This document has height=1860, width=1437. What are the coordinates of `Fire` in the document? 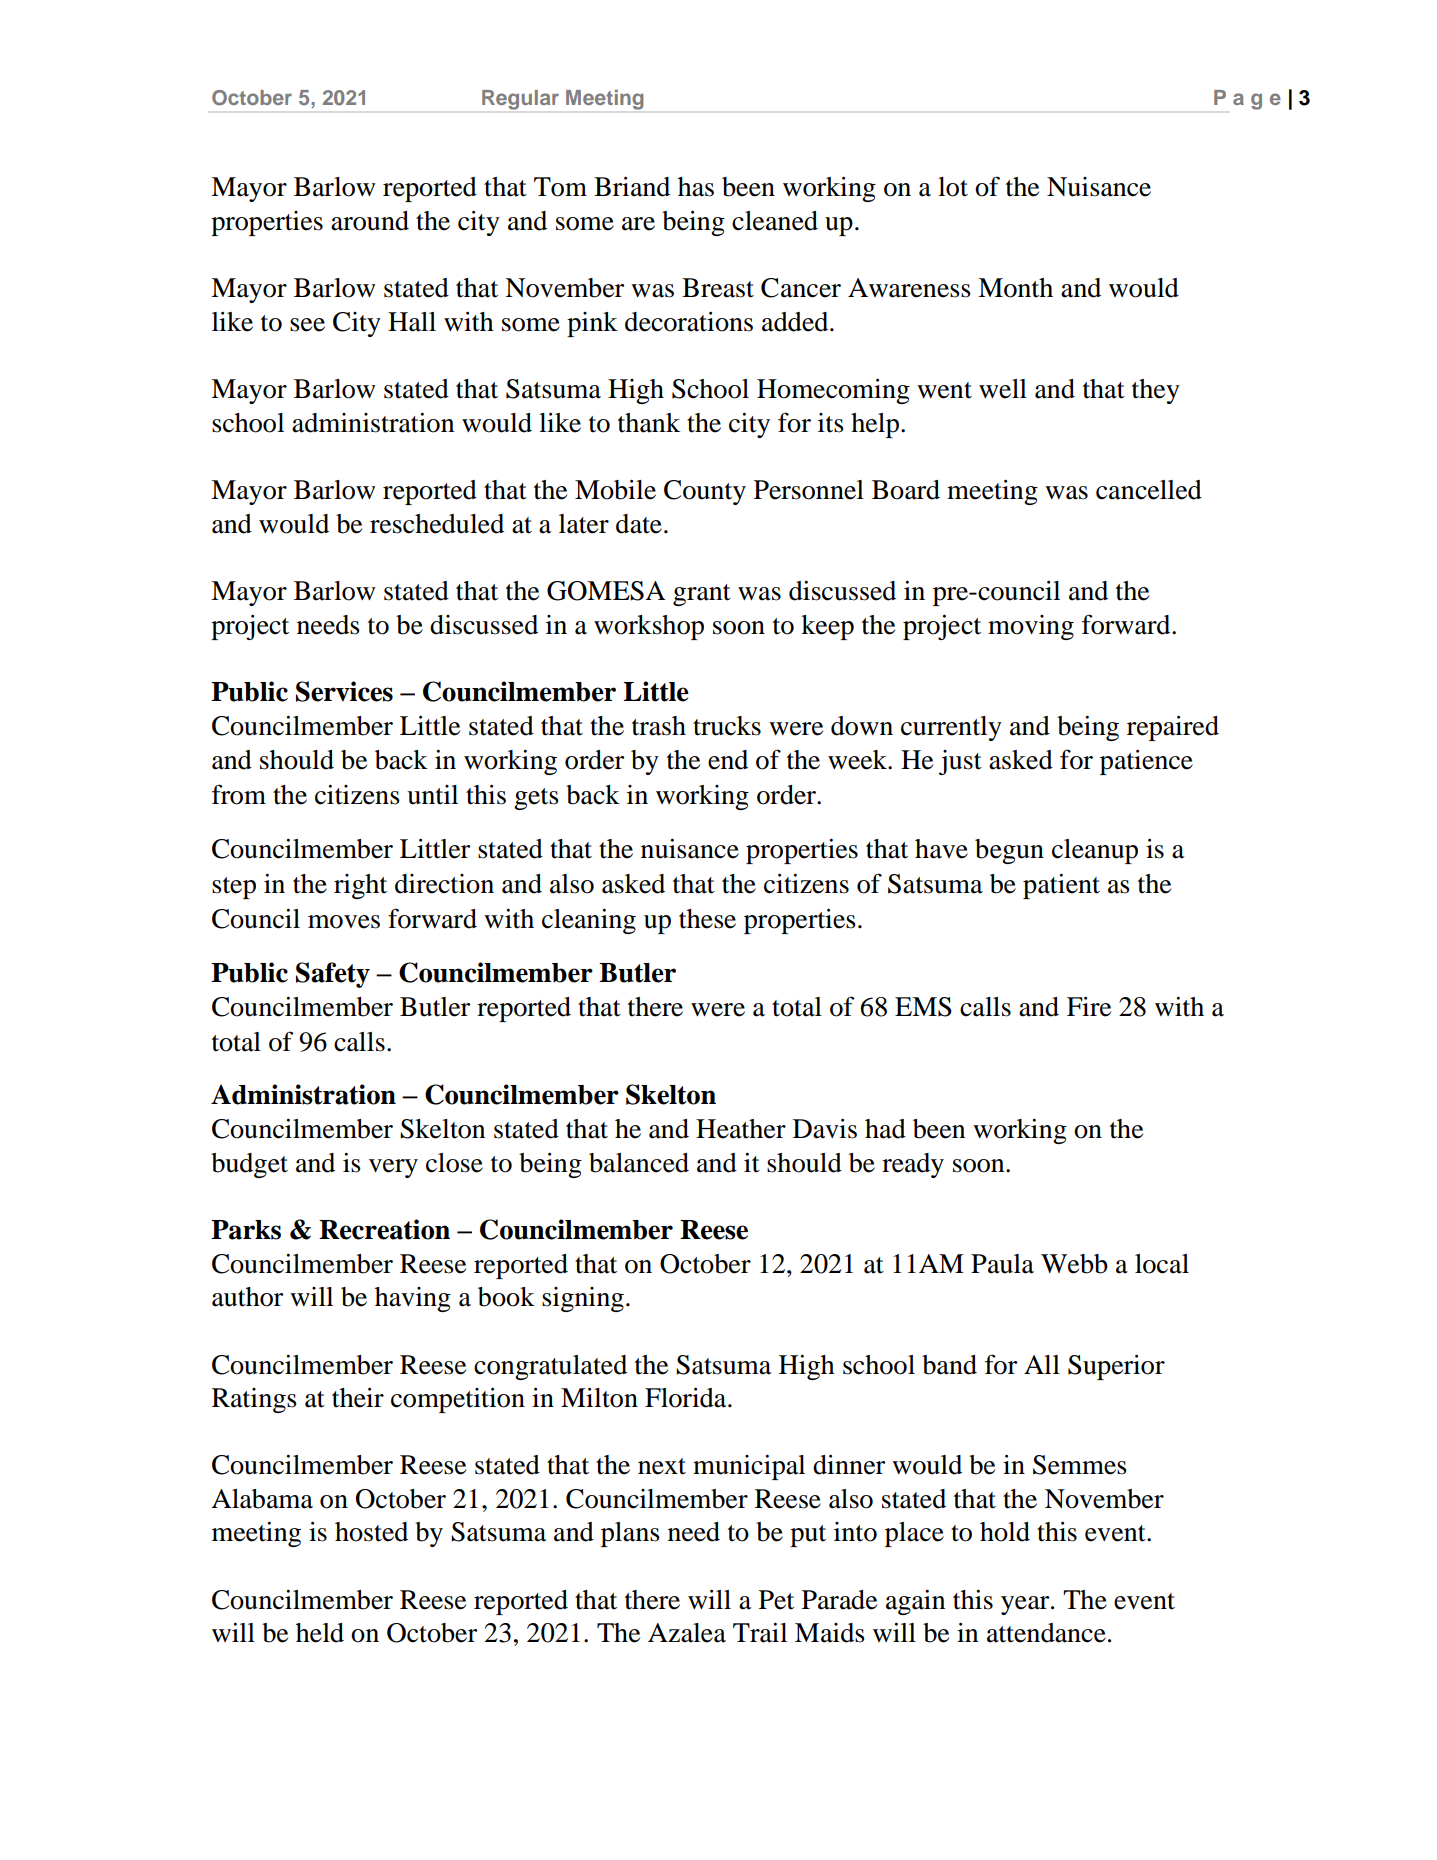 It's located at (1089, 1006).
